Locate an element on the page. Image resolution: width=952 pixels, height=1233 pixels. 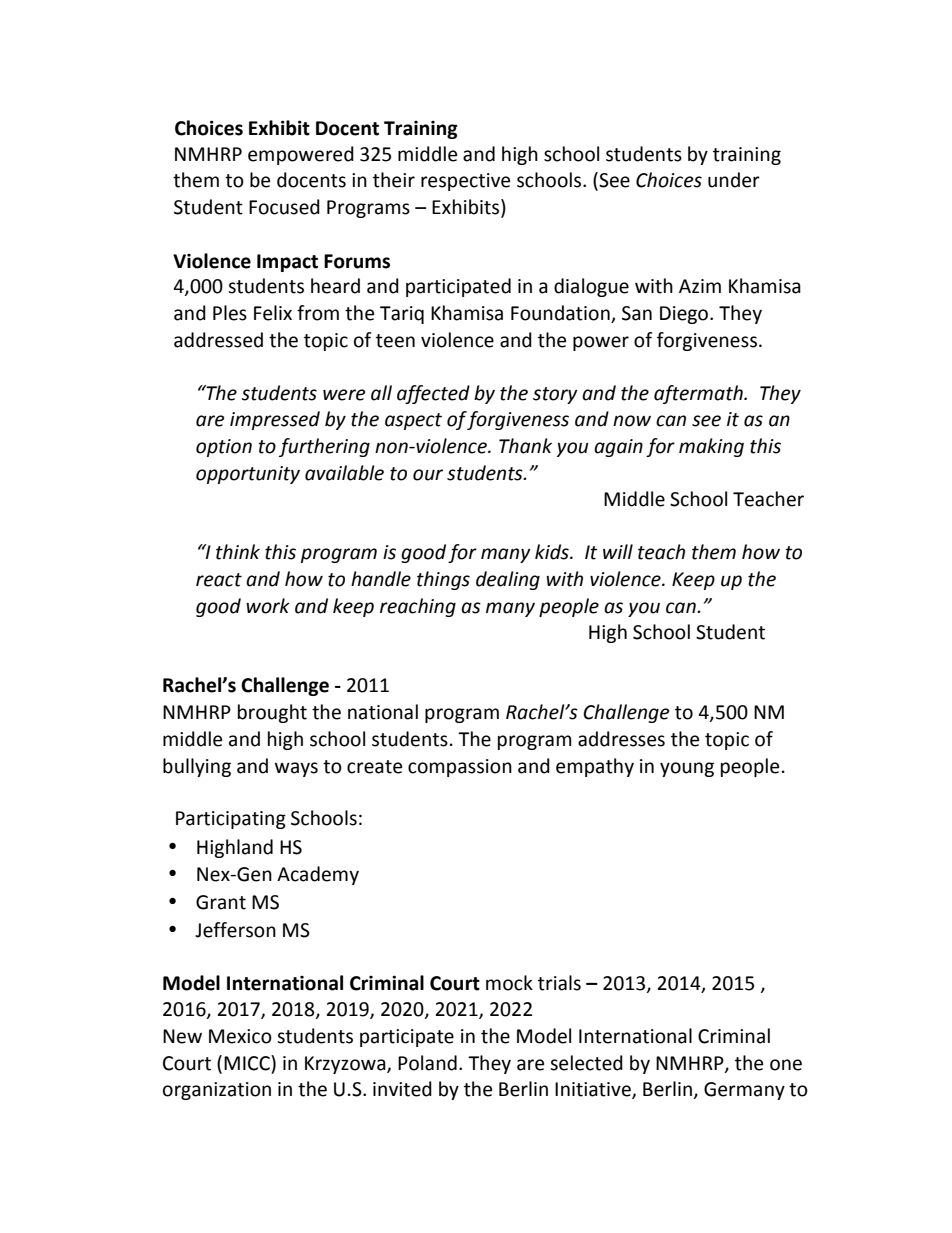
young is located at coordinates (687, 769).
